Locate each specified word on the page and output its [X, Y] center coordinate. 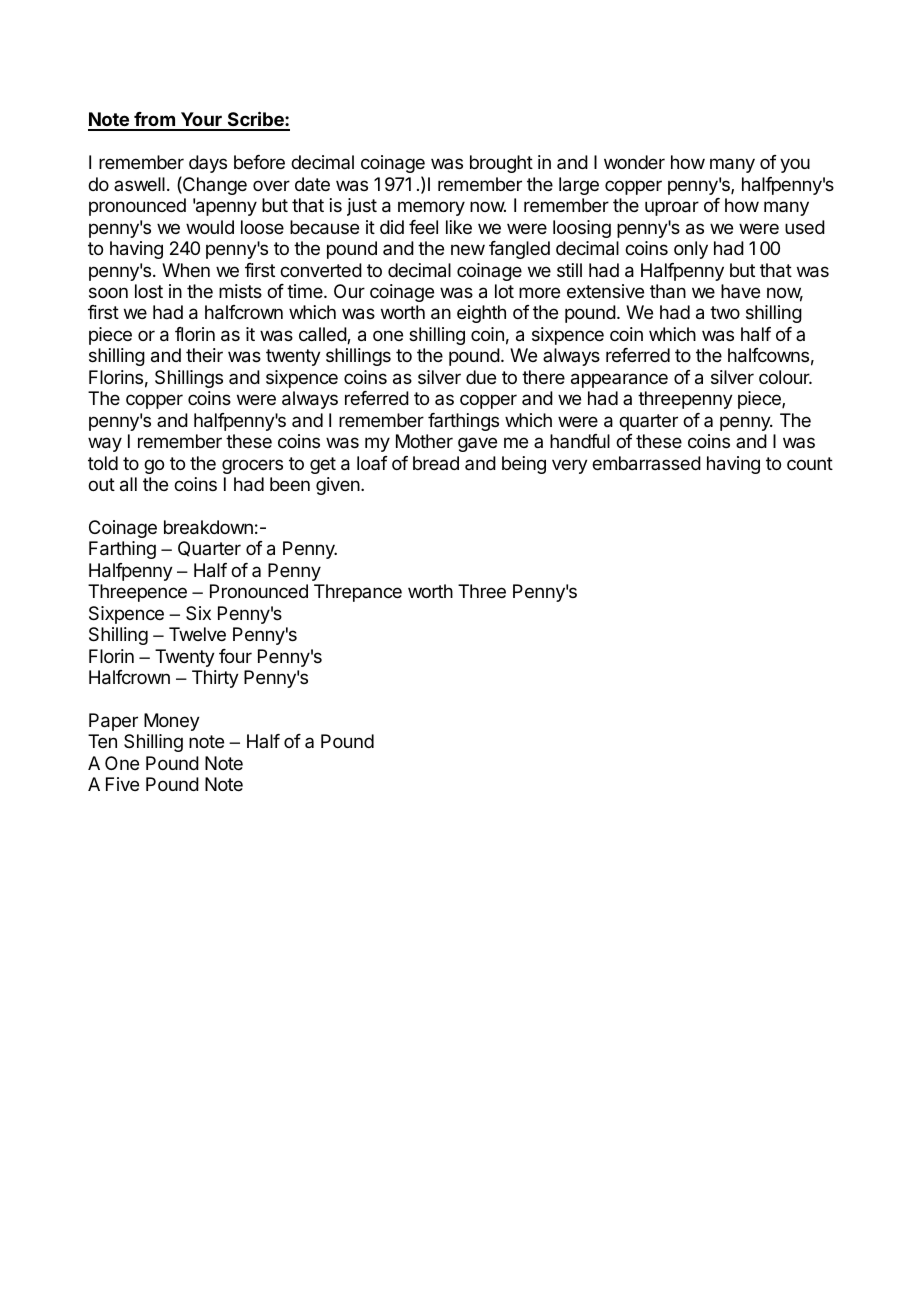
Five [122, 784]
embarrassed [646, 463]
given [338, 486]
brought [501, 164]
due [481, 377]
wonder [634, 162]
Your [201, 121]
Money [172, 722]
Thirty [215, 679]
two [725, 312]
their [204, 355]
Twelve [197, 634]
